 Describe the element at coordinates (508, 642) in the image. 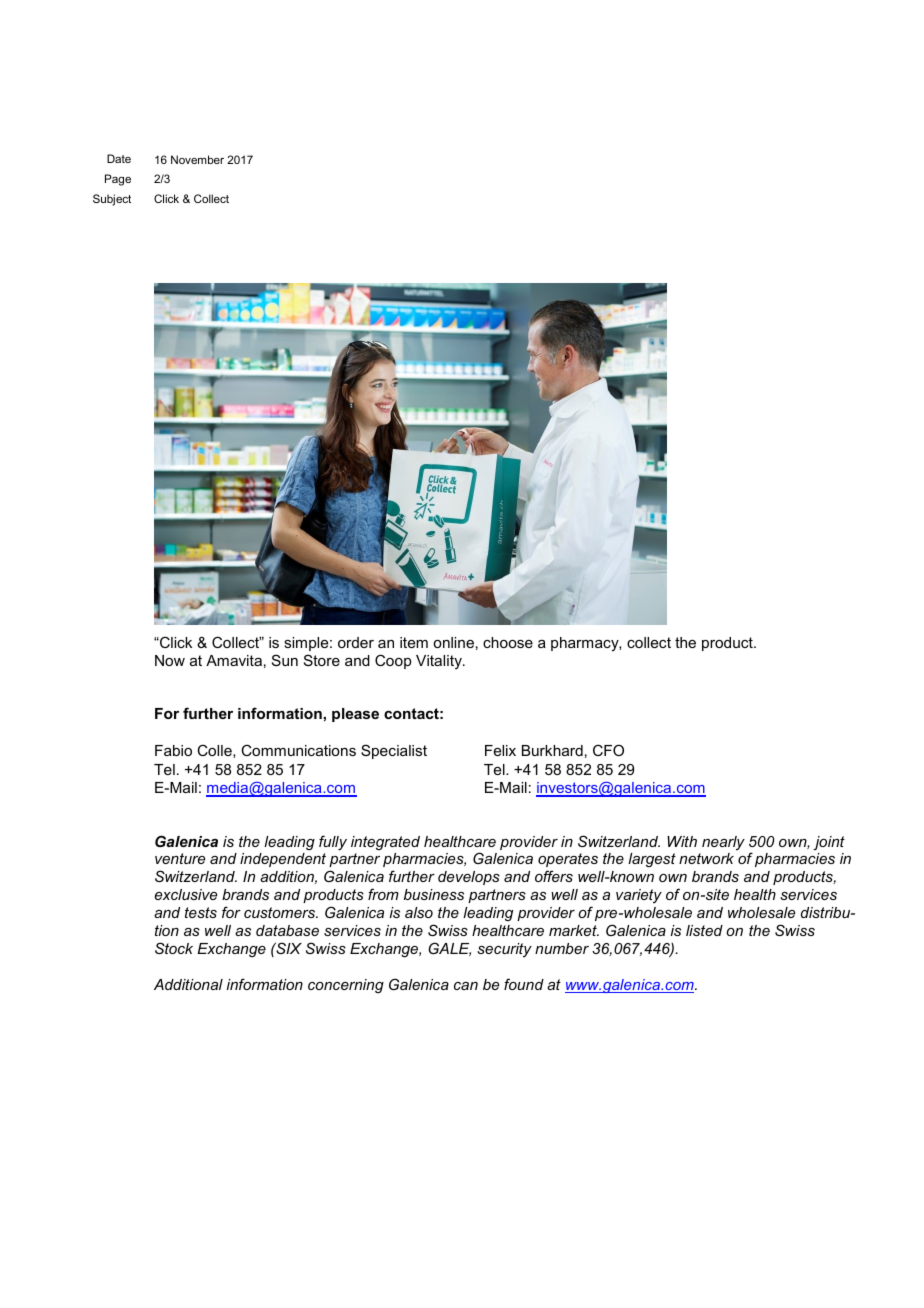

I see `choose` at that location.
